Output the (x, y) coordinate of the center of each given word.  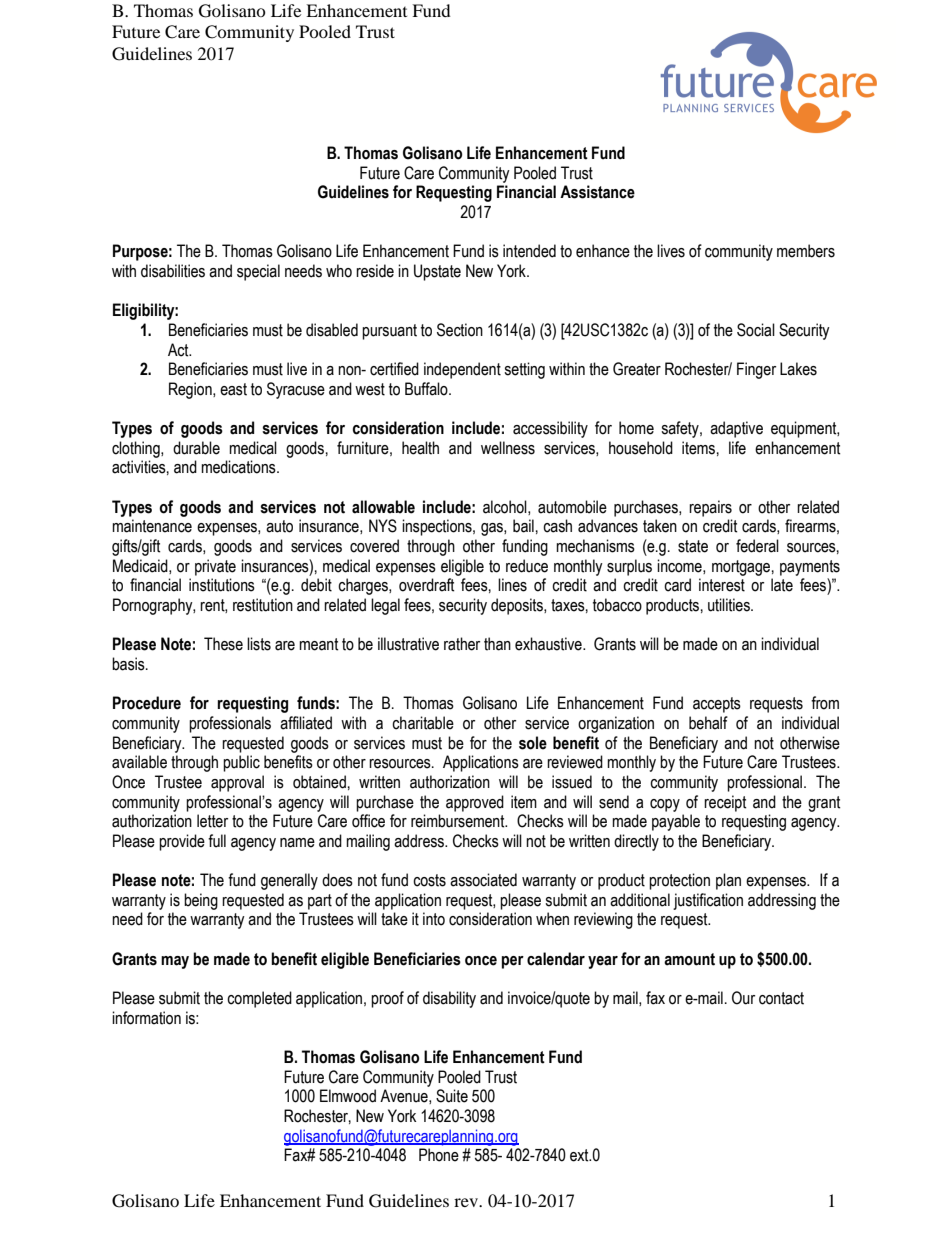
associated (483, 880)
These (223, 644)
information (146, 1018)
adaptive (736, 429)
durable (196, 448)
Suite (452, 1096)
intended (529, 251)
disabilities (173, 271)
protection (679, 881)
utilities (730, 605)
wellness (508, 448)
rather (462, 644)
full (217, 841)
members (806, 251)
